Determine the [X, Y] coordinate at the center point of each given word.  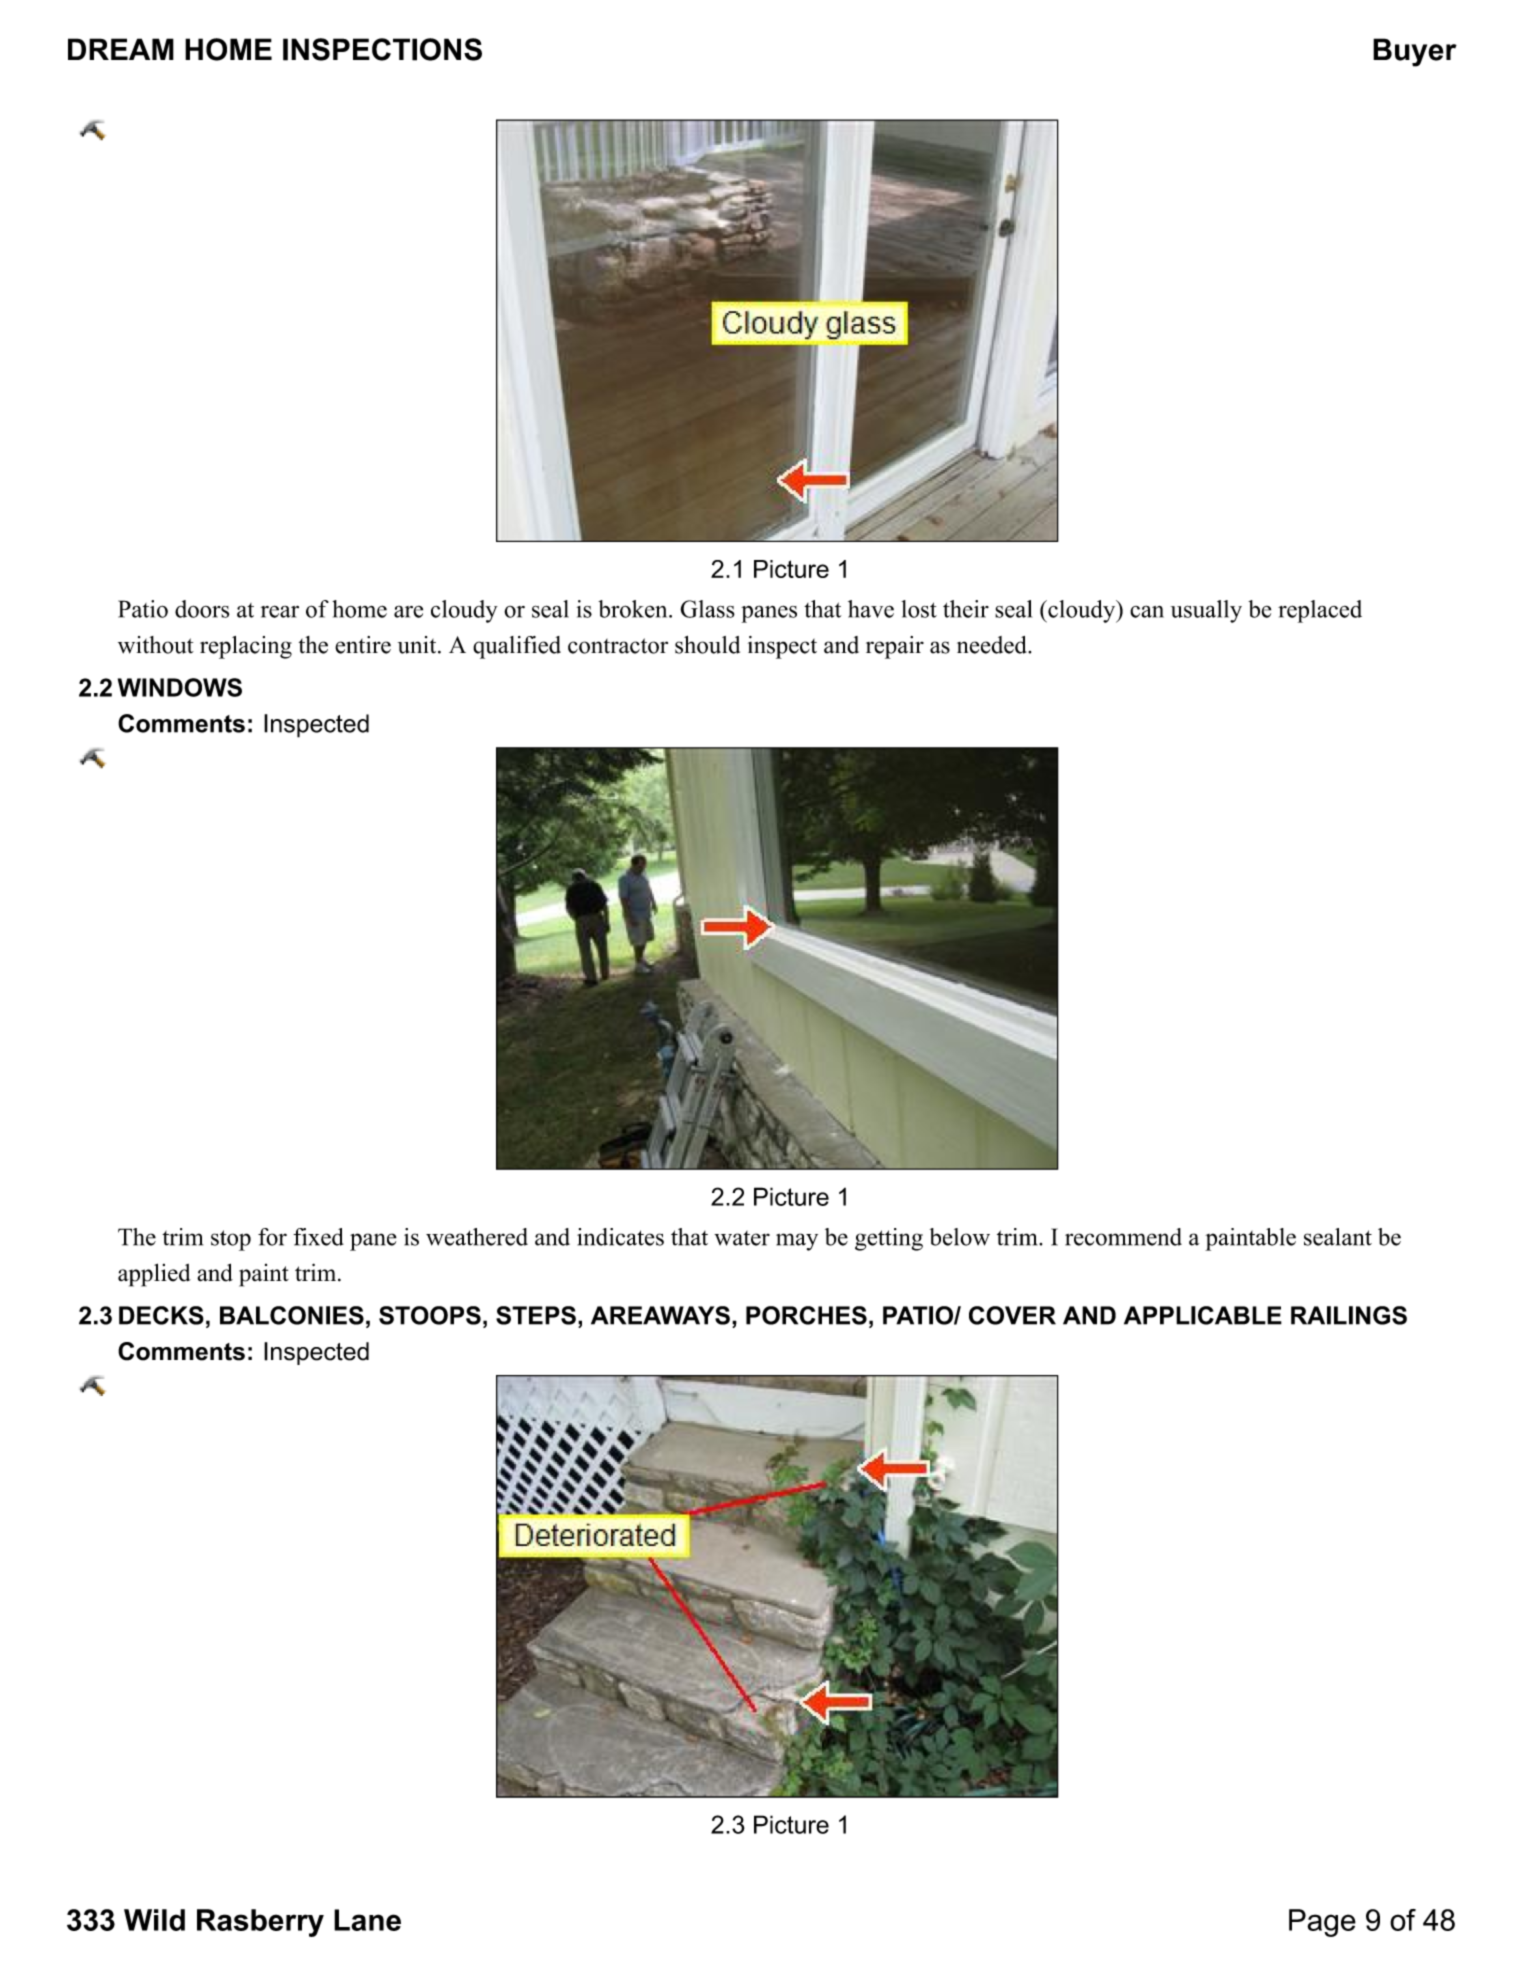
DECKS [161, 1315]
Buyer [1415, 52]
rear [280, 611]
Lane [367, 1920]
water [742, 1238]
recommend [1123, 1237]
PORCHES [806, 1315]
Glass [707, 609]
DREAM [121, 49]
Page [1322, 1923]
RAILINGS [1349, 1315]
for [272, 1237]
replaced [1320, 611]
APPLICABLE [1203, 1315]
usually [1206, 611]
